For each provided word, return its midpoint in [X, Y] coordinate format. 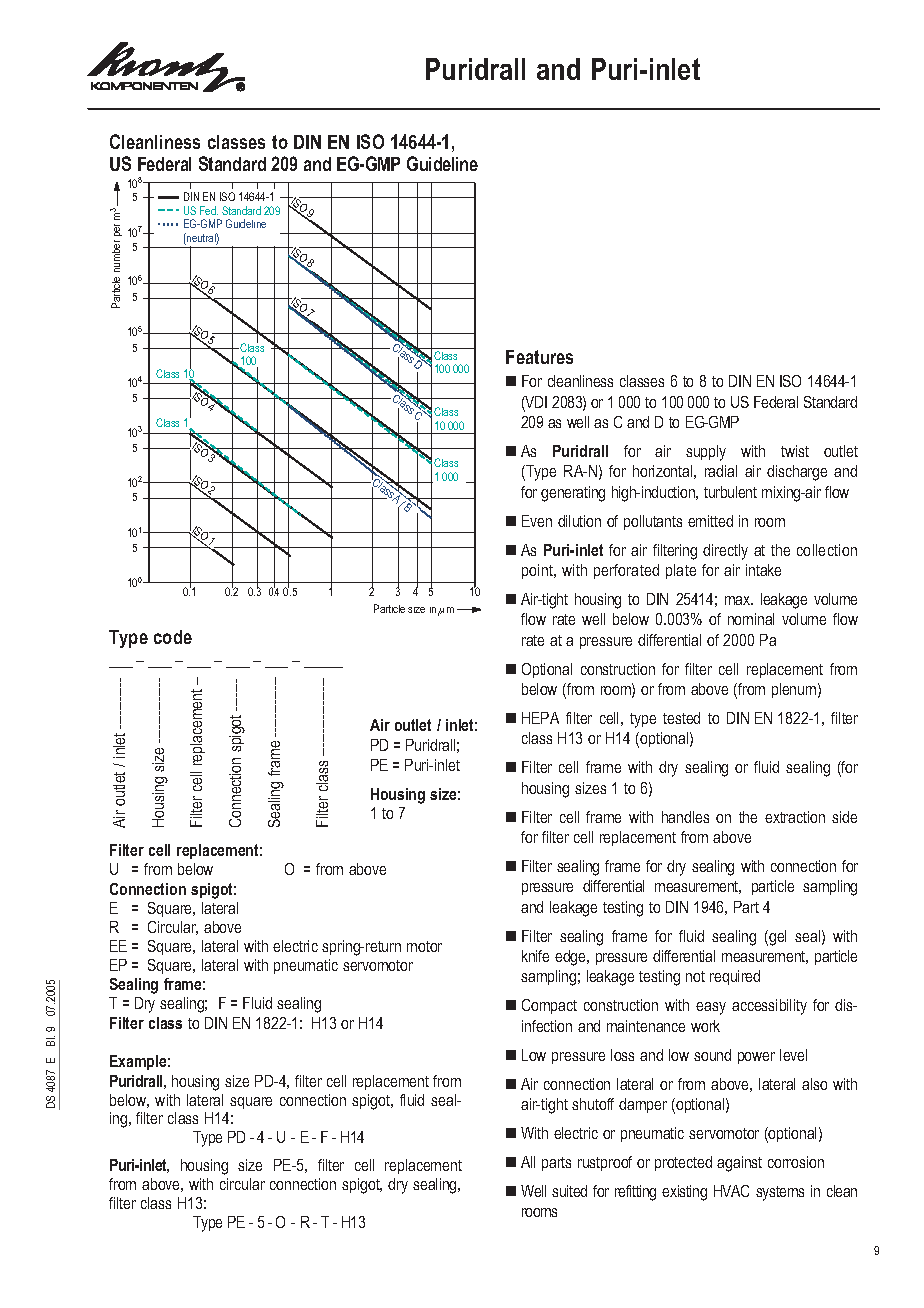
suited [569, 1191]
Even [537, 521]
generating [573, 494]
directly [725, 552]
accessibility [769, 1007]
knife [535, 956]
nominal [751, 619]
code [173, 637]
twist [795, 451]
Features [539, 357]
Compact [549, 1006]
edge [571, 958]
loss [622, 1055]
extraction [795, 817]
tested [681, 718]
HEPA [540, 718]
